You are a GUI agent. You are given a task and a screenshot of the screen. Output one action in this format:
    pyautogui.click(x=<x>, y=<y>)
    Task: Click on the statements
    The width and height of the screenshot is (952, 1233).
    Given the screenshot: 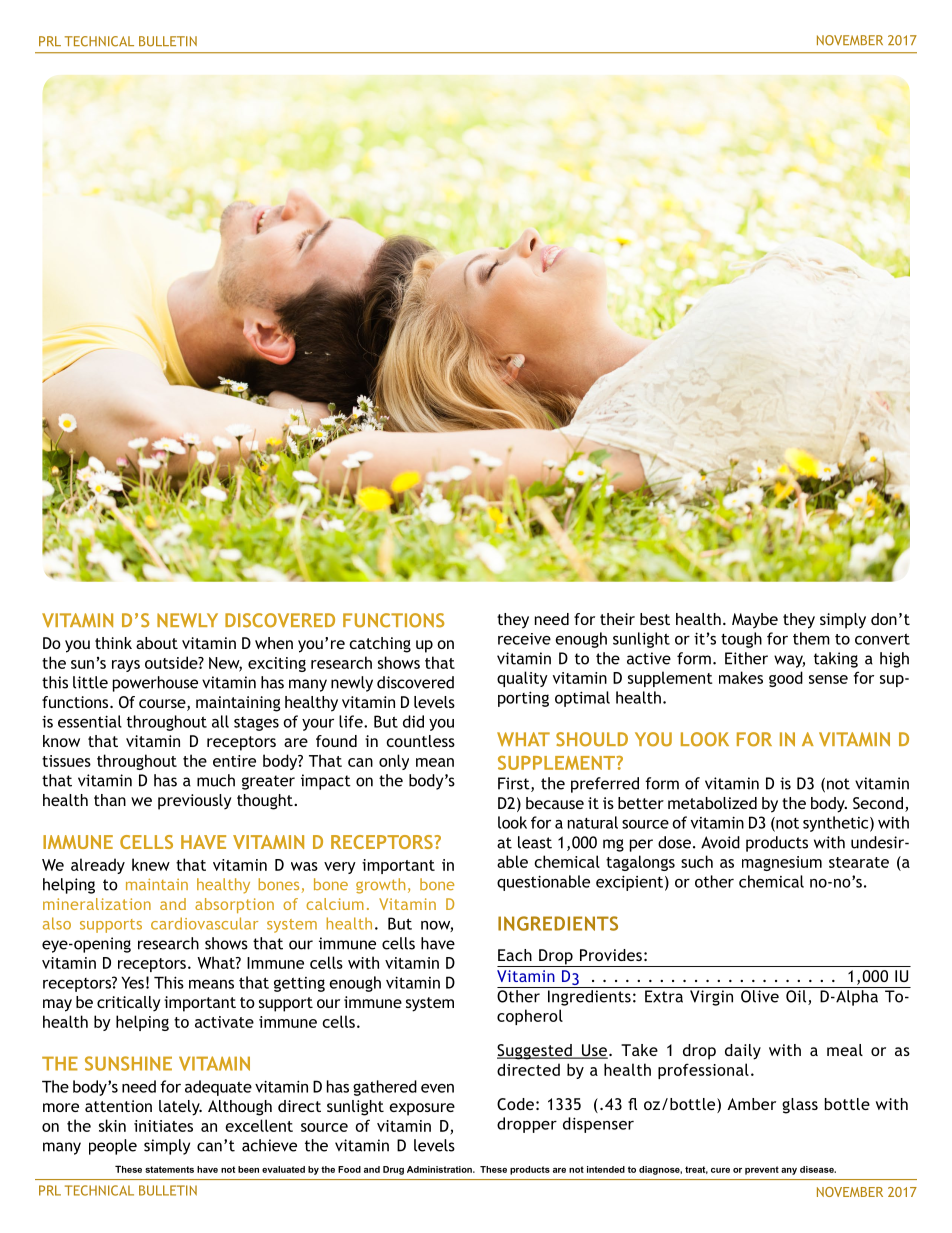 What is the action you would take?
    pyautogui.click(x=169, y=1169)
